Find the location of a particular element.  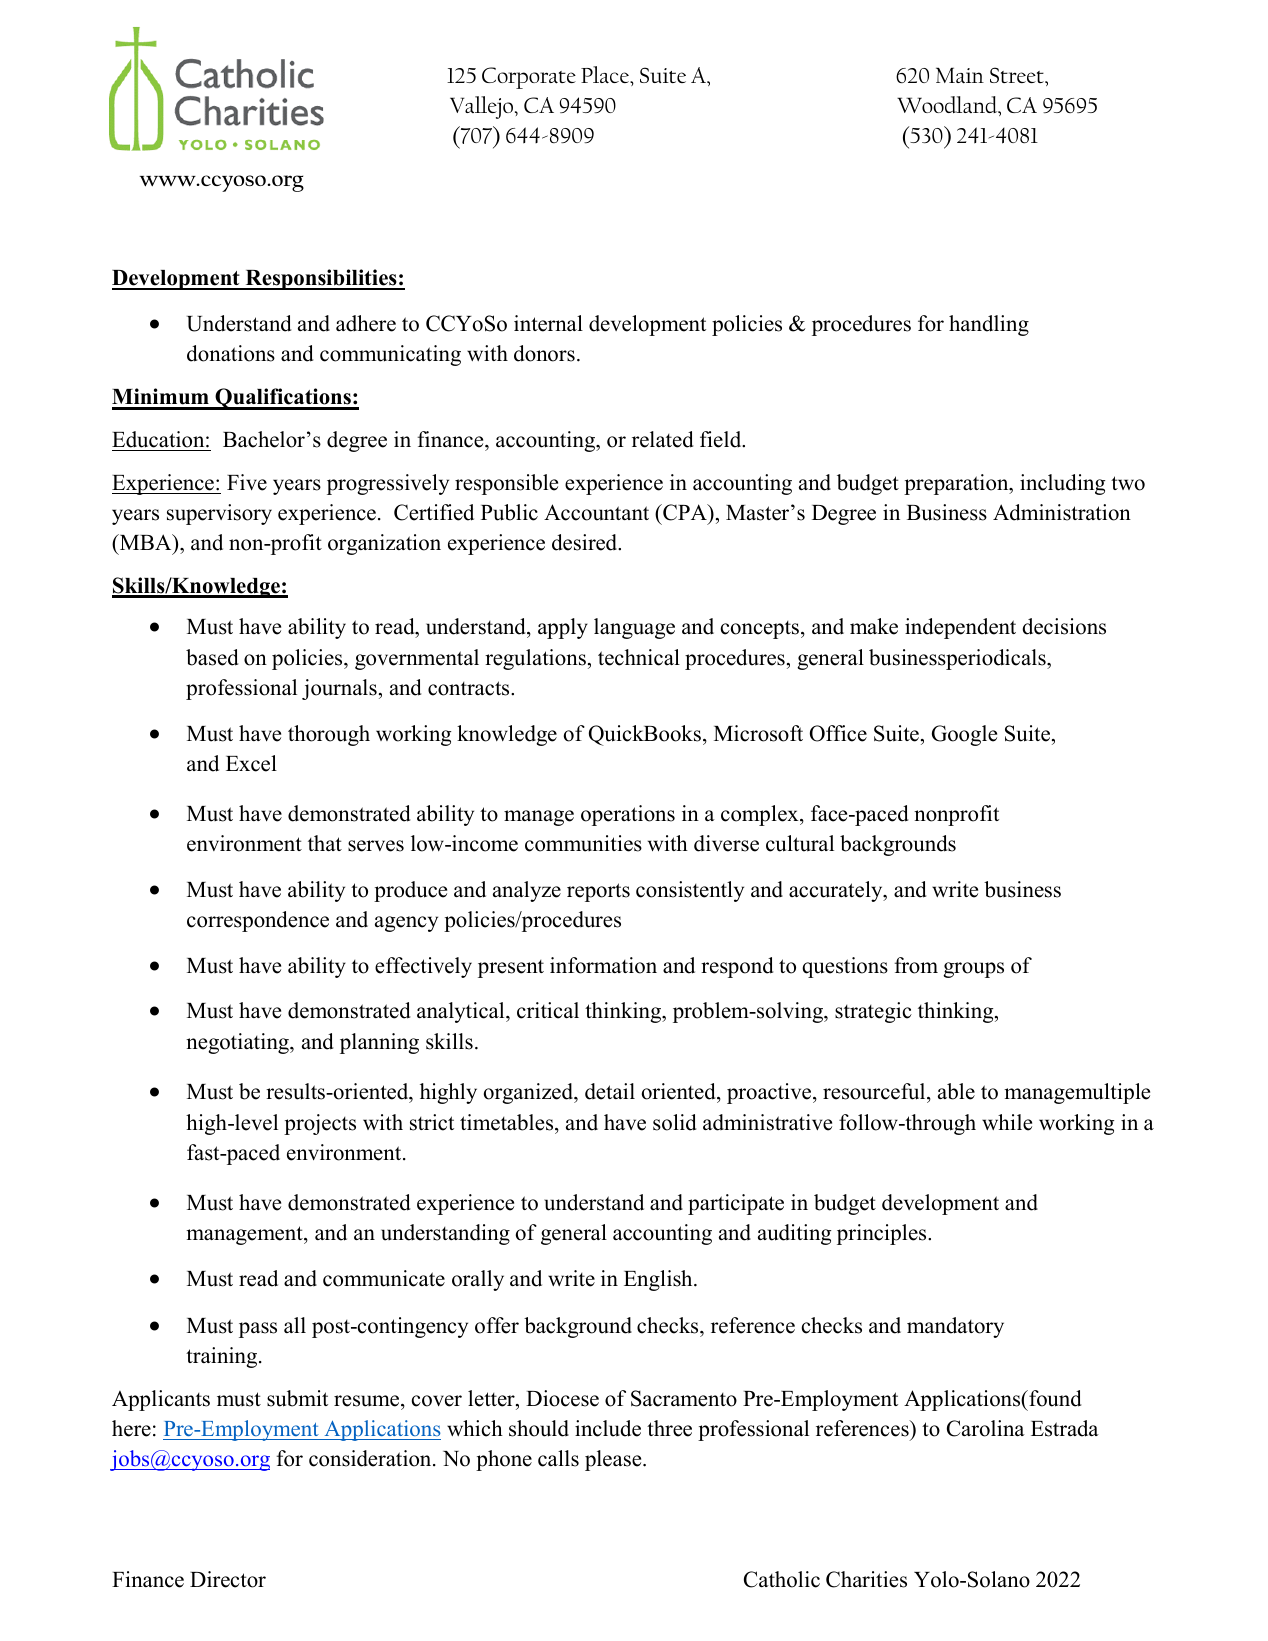

related is located at coordinates (662, 439).
